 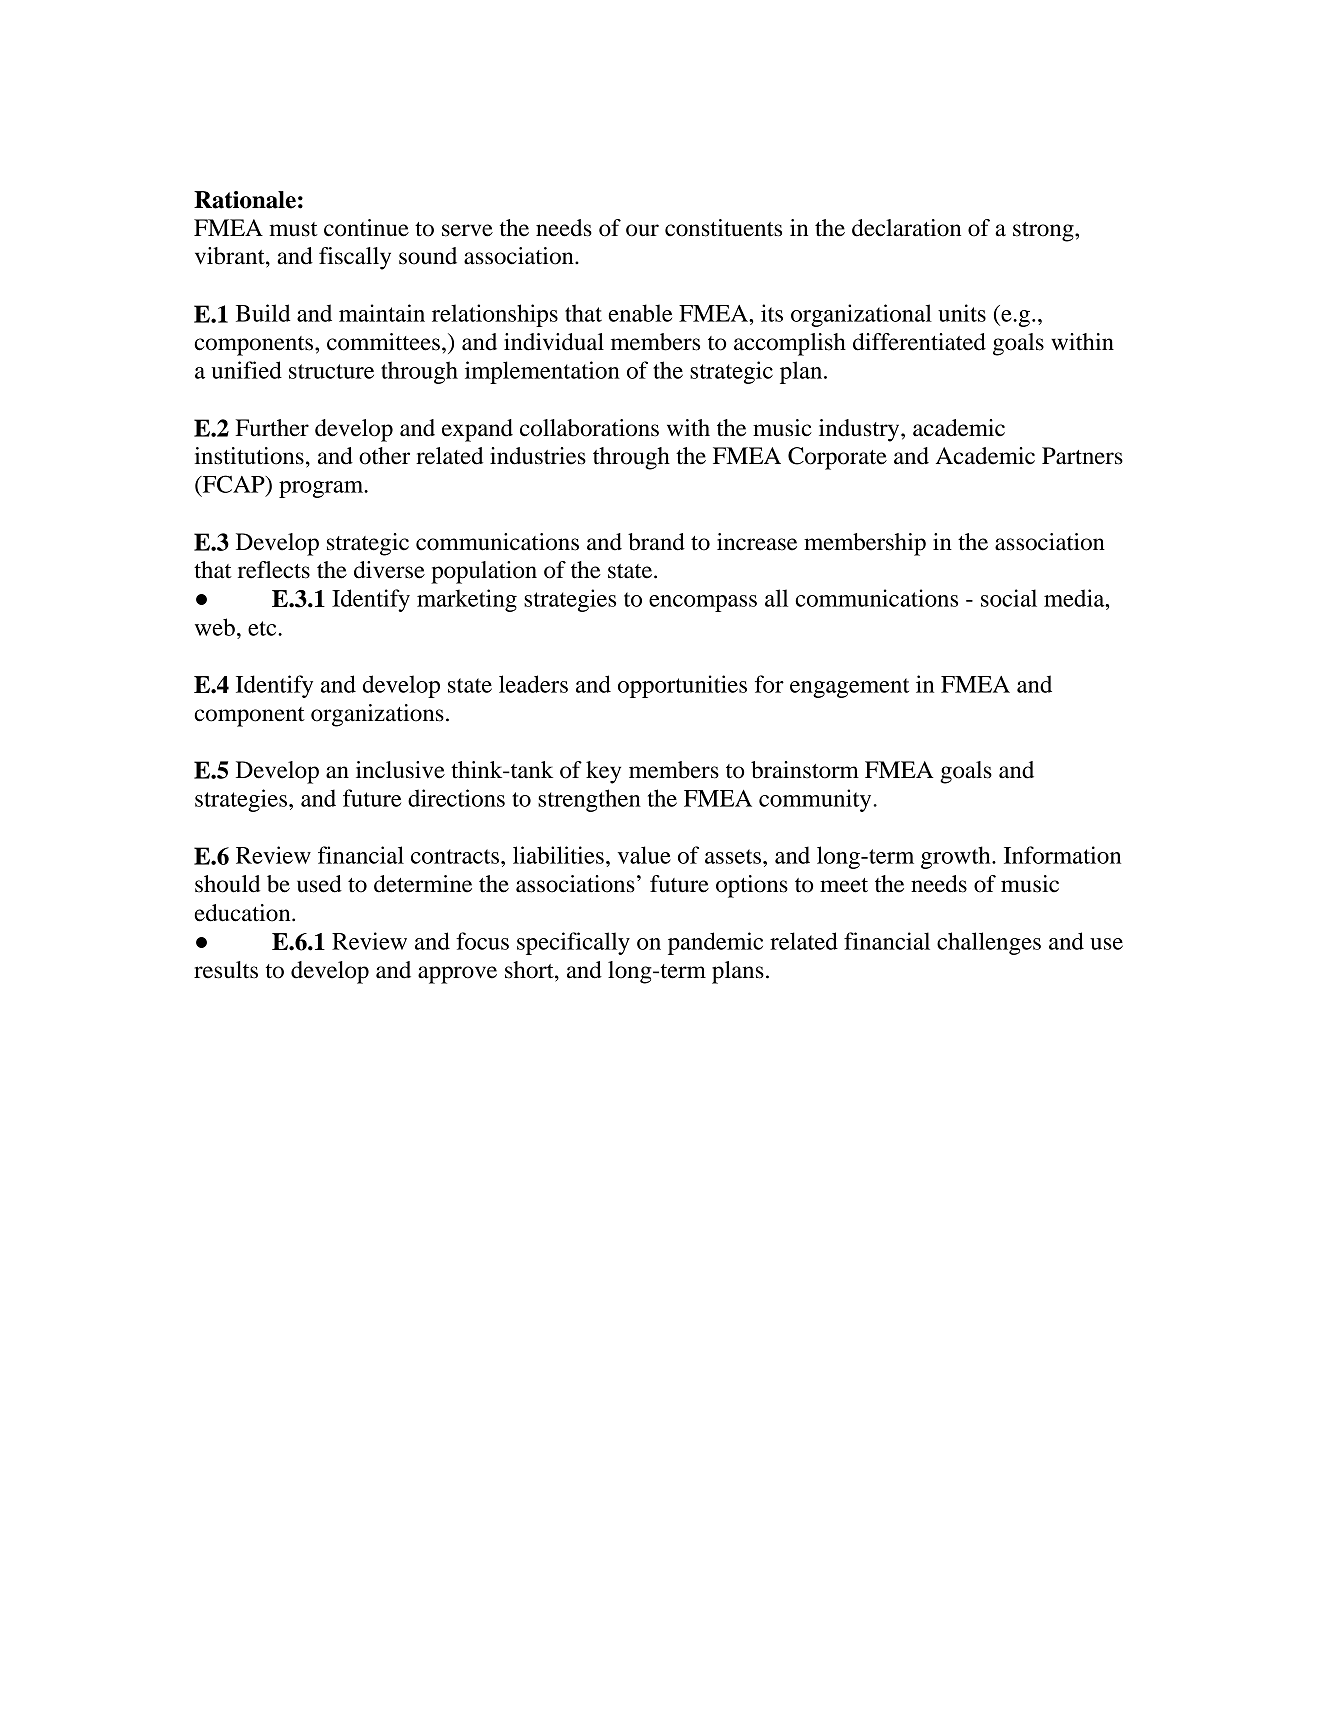 I want to click on Partners, so click(x=1082, y=456).
